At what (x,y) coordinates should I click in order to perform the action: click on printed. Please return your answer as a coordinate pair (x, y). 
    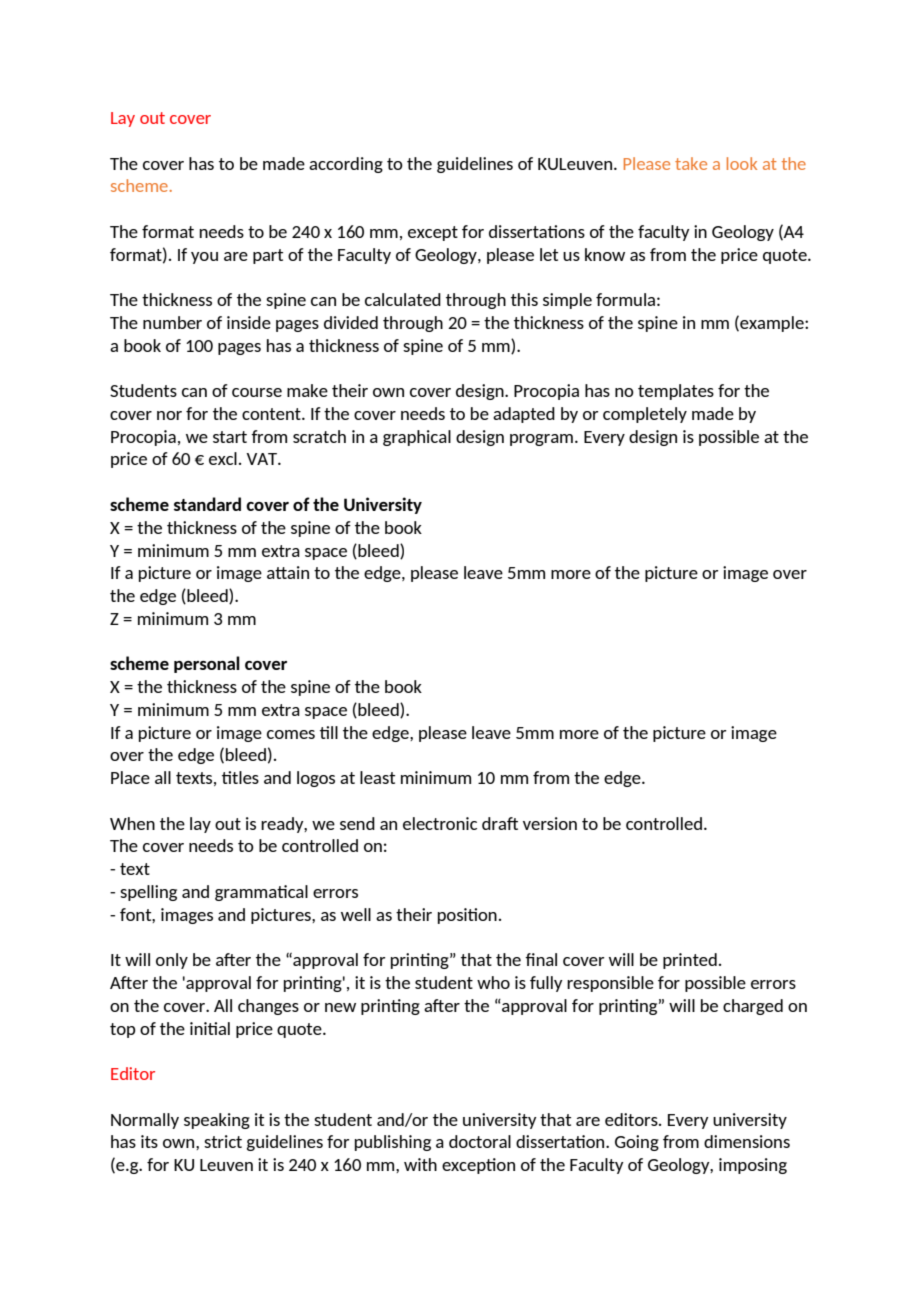
    Looking at the image, I should click on (690, 961).
